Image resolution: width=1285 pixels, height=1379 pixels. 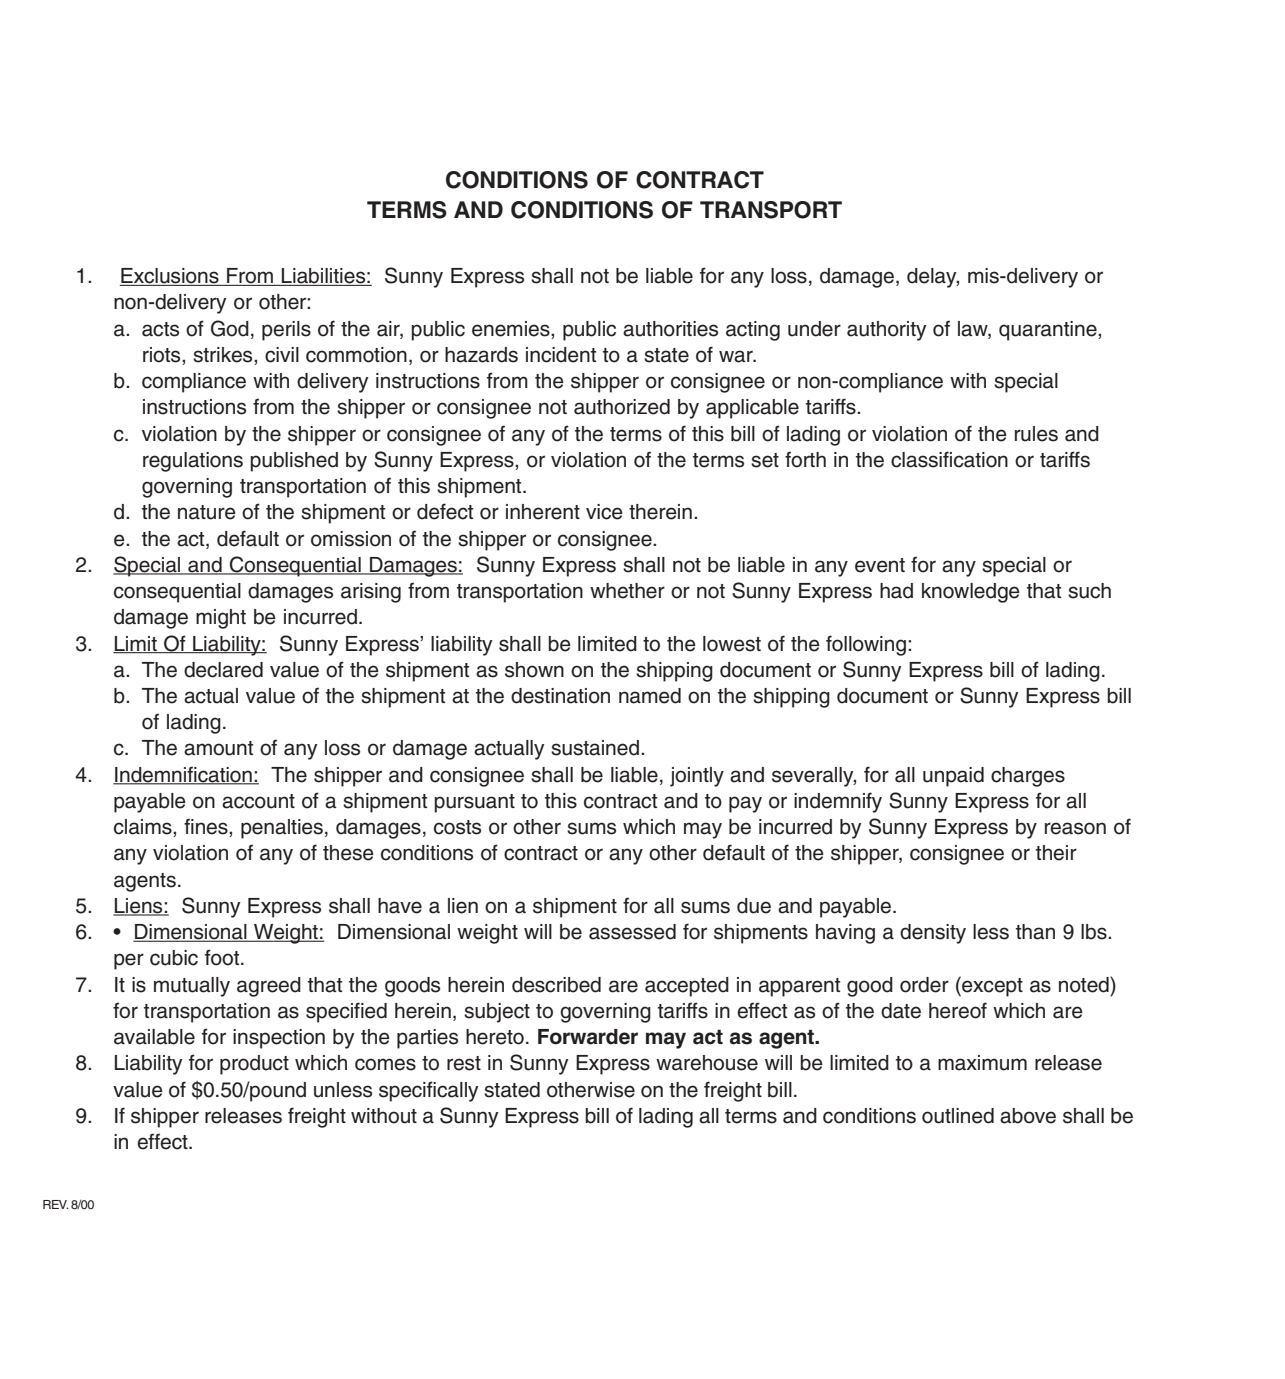 What do you see at coordinates (55, 1204) in the image?
I see `REV` at bounding box center [55, 1204].
